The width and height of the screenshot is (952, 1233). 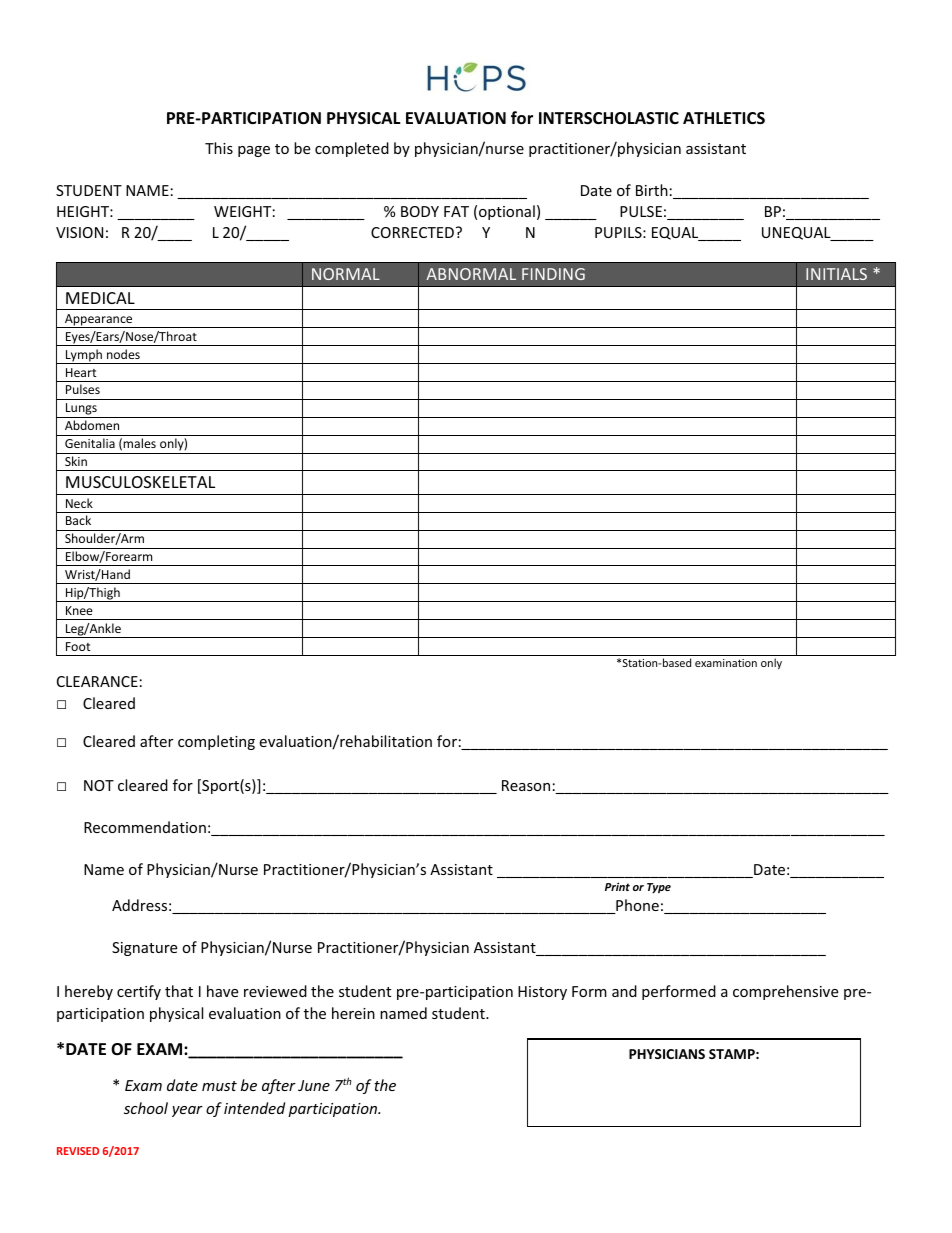 I want to click on year, so click(x=187, y=1111).
